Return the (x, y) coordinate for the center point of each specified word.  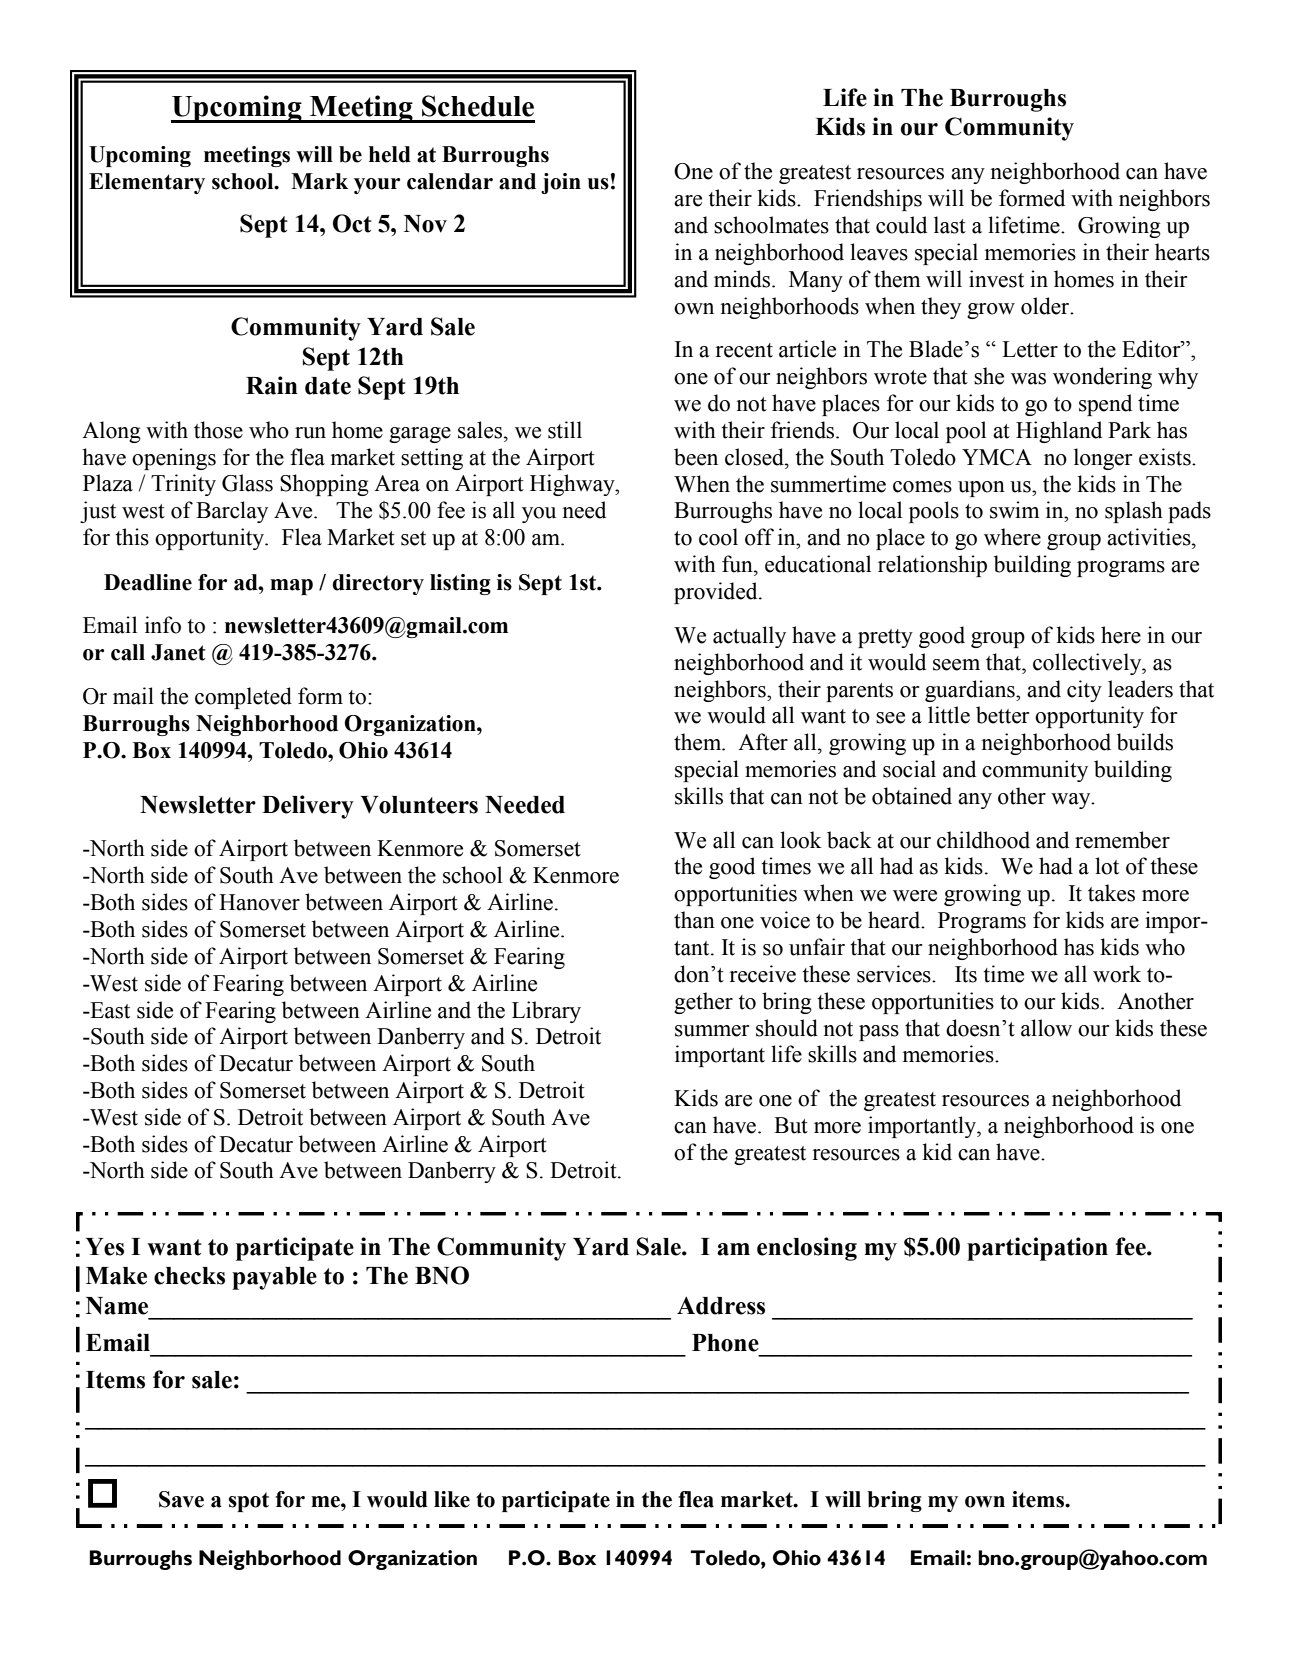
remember (1122, 840)
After (763, 742)
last (950, 225)
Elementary (147, 183)
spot (249, 1502)
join (561, 183)
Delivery (308, 807)
